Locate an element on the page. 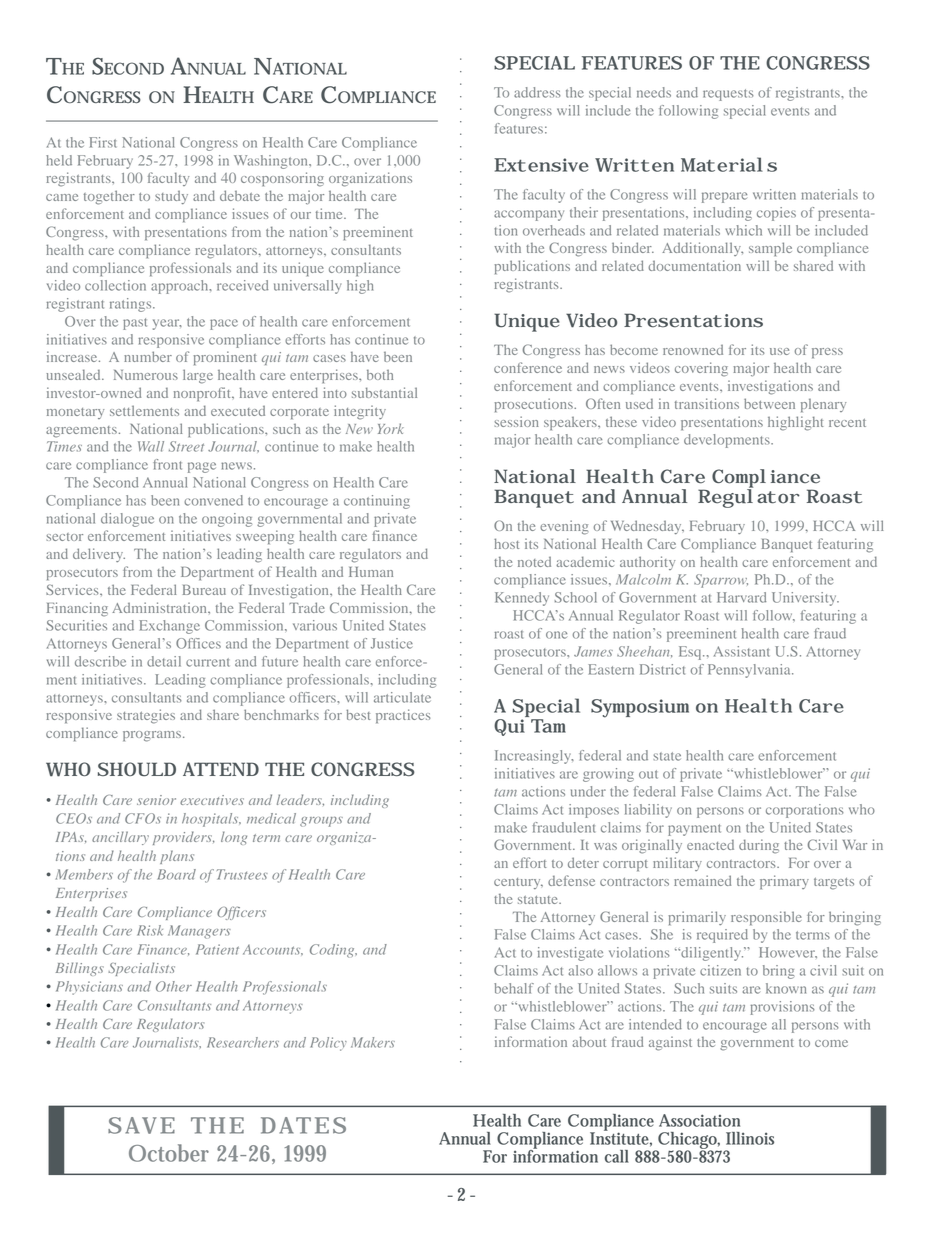 The width and height of the document is (952, 1233). Exchange is located at coordinates (169, 627).
